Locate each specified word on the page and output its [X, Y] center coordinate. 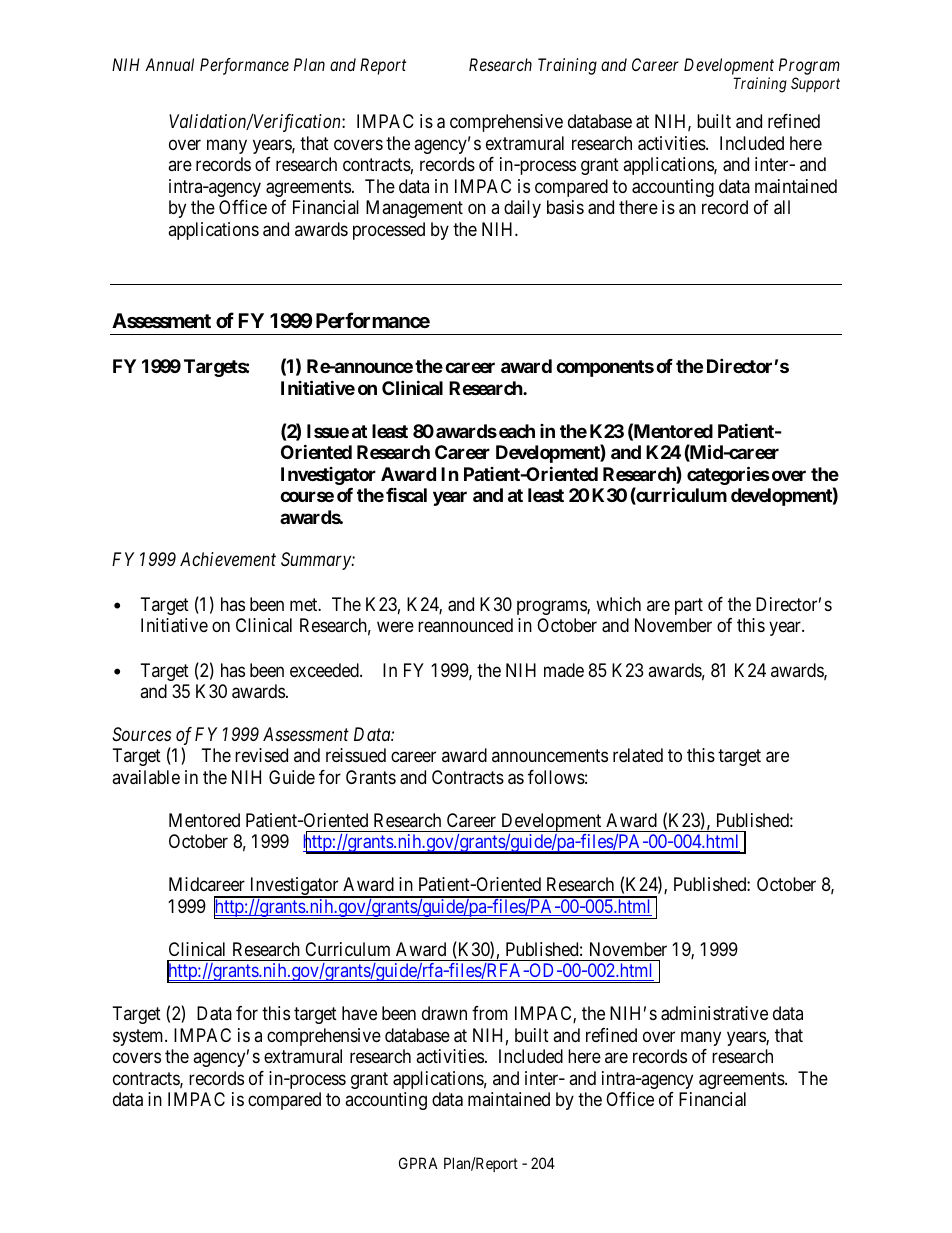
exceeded [325, 670]
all [782, 207]
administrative [714, 1013]
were [395, 627]
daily [522, 209]
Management [414, 209]
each [517, 431]
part [689, 606]
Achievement [228, 559]
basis [565, 207]
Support [815, 84]
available [146, 777]
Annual [169, 64]
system [139, 1037]
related [638, 755]
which [618, 604]
